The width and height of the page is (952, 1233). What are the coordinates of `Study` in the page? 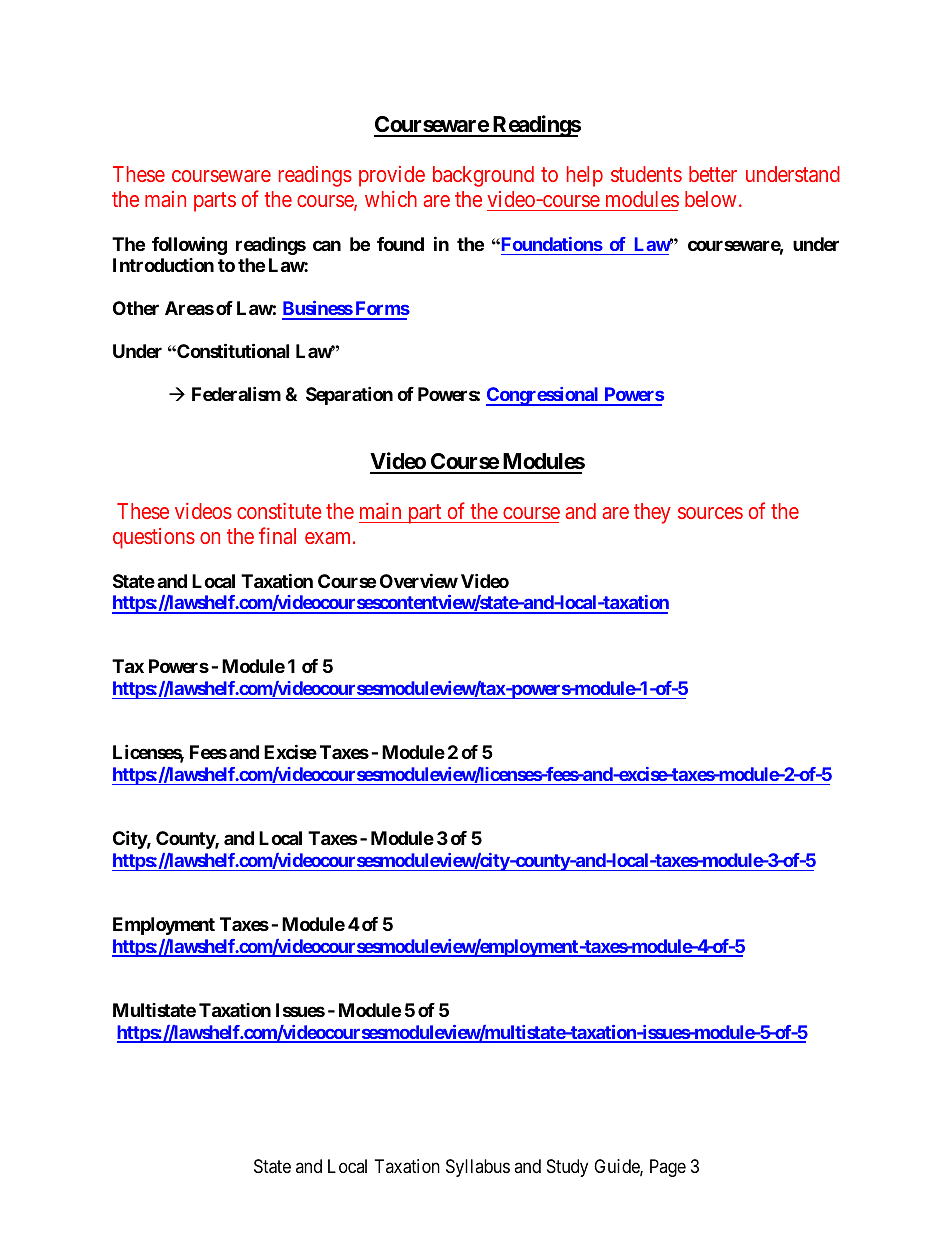 It's located at (567, 1168).
